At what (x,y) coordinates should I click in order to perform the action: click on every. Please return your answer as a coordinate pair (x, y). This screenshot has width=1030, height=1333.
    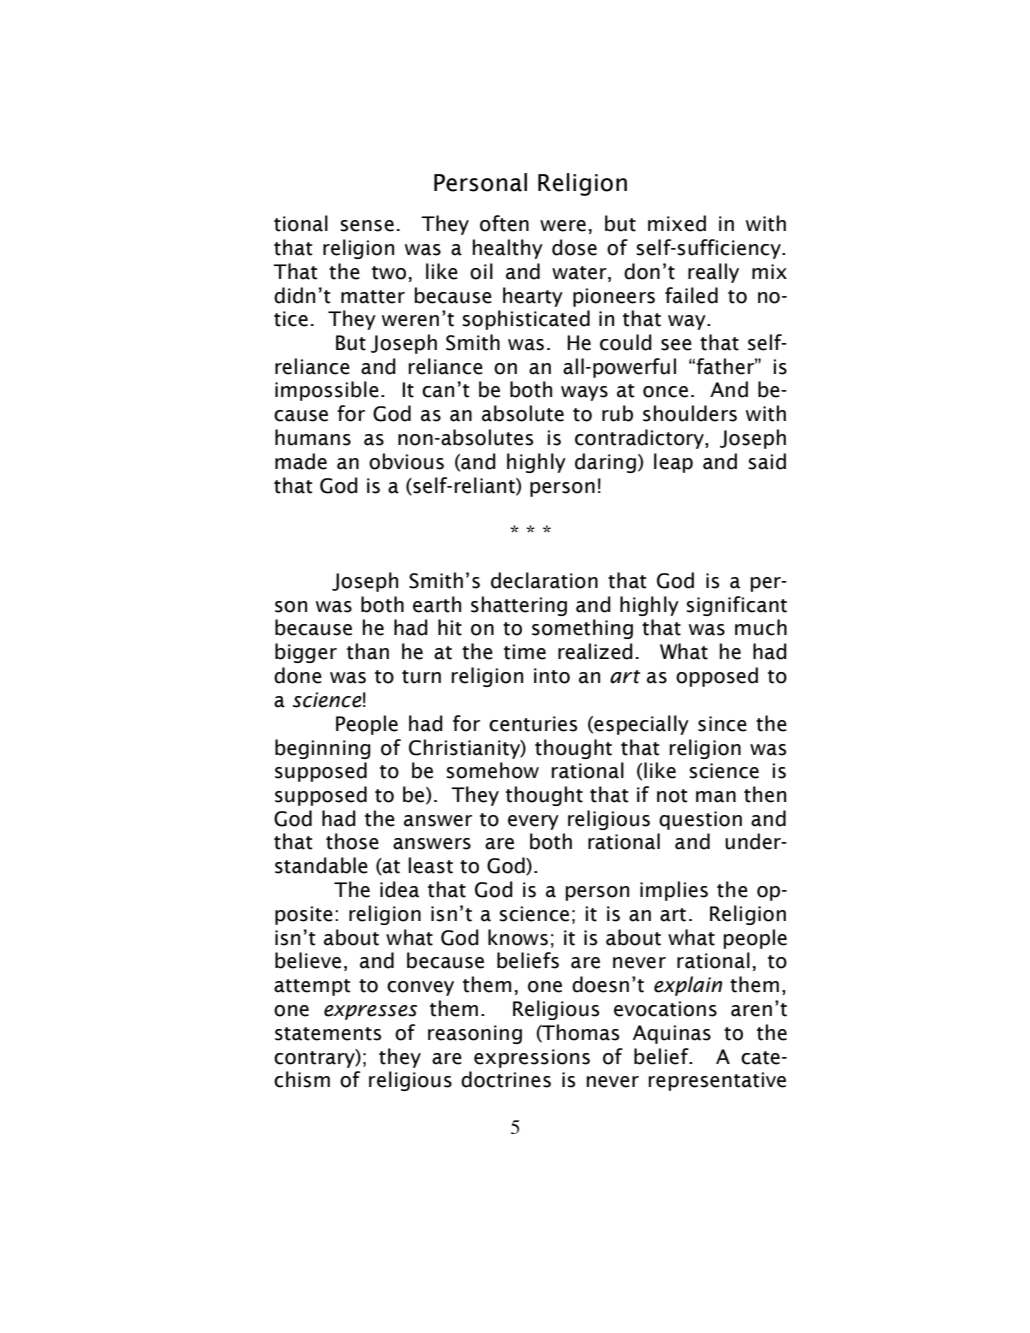
    Looking at the image, I should click on (533, 822).
